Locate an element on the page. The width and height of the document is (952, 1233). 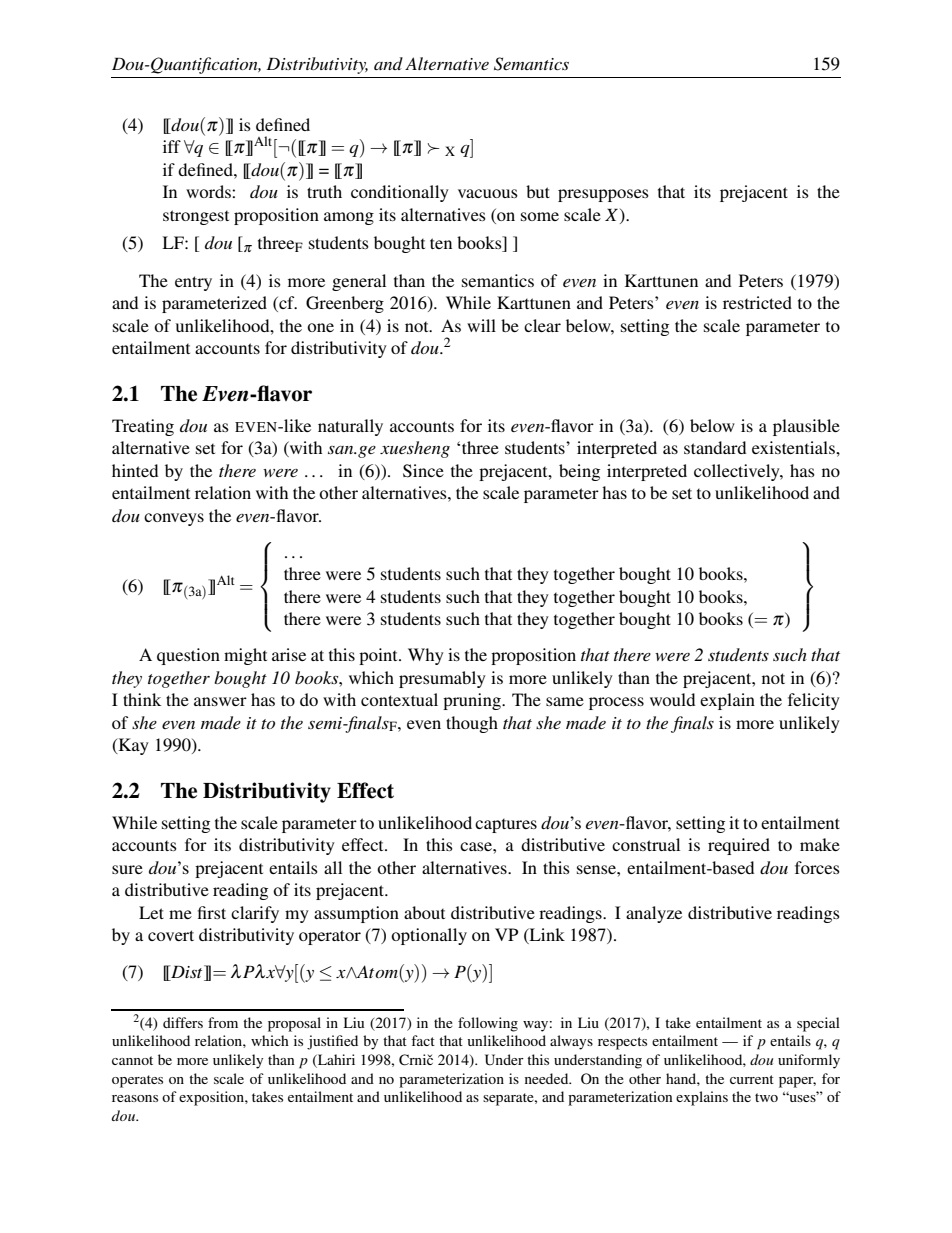
fact is located at coordinates (423, 1040).
